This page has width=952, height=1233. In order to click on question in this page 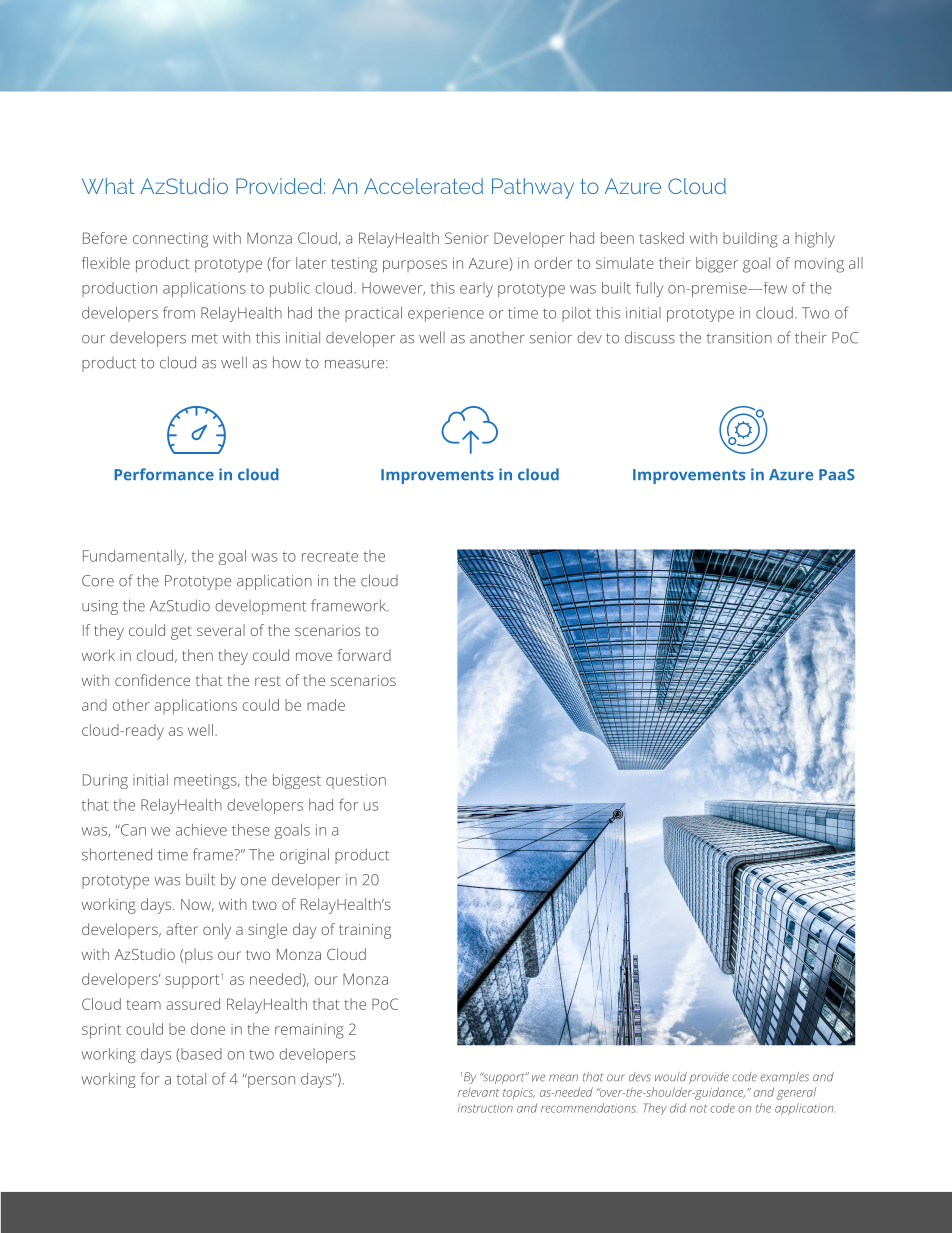, I will do `click(356, 781)`.
